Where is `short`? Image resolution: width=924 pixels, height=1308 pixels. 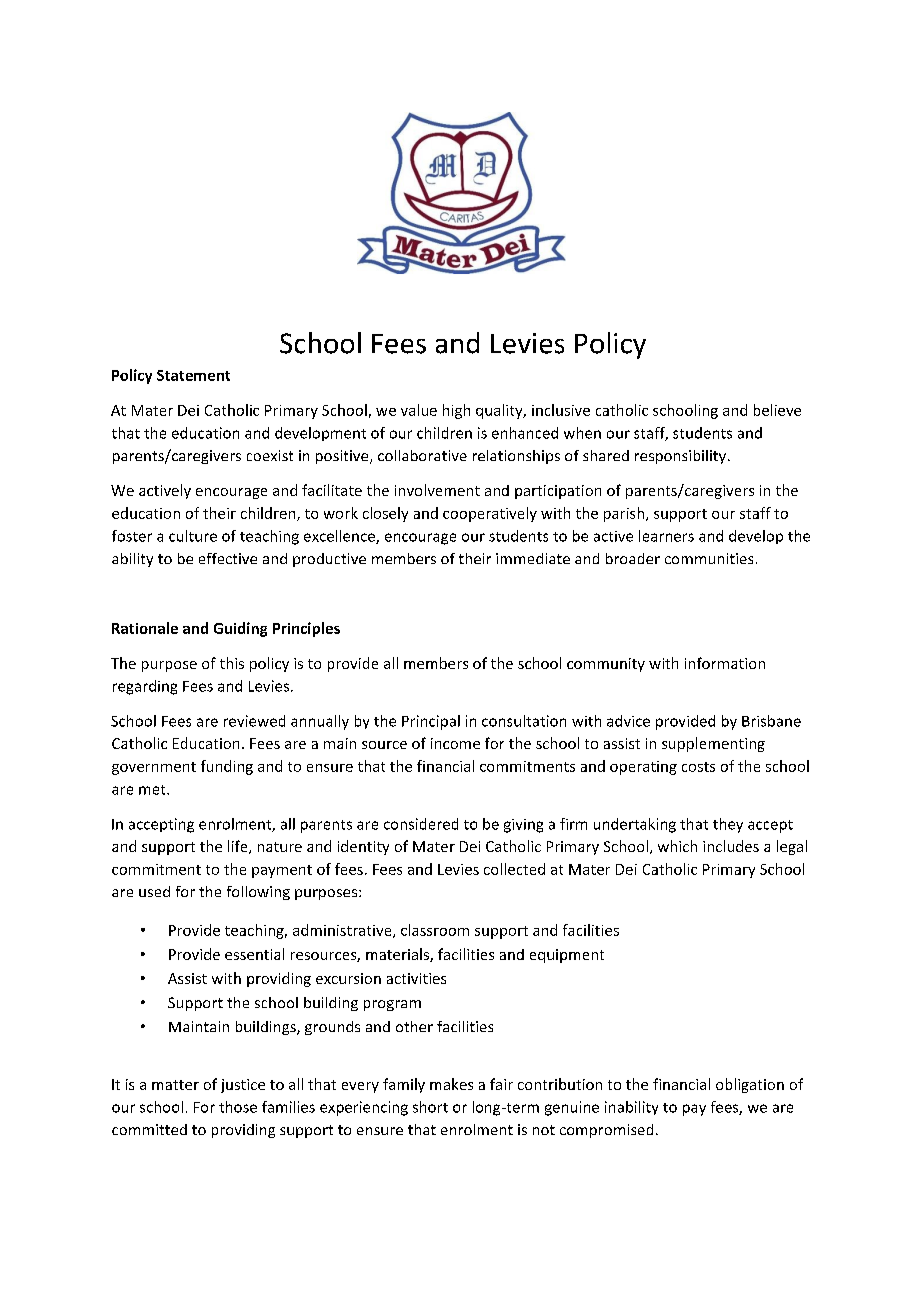
short is located at coordinates (430, 1107).
